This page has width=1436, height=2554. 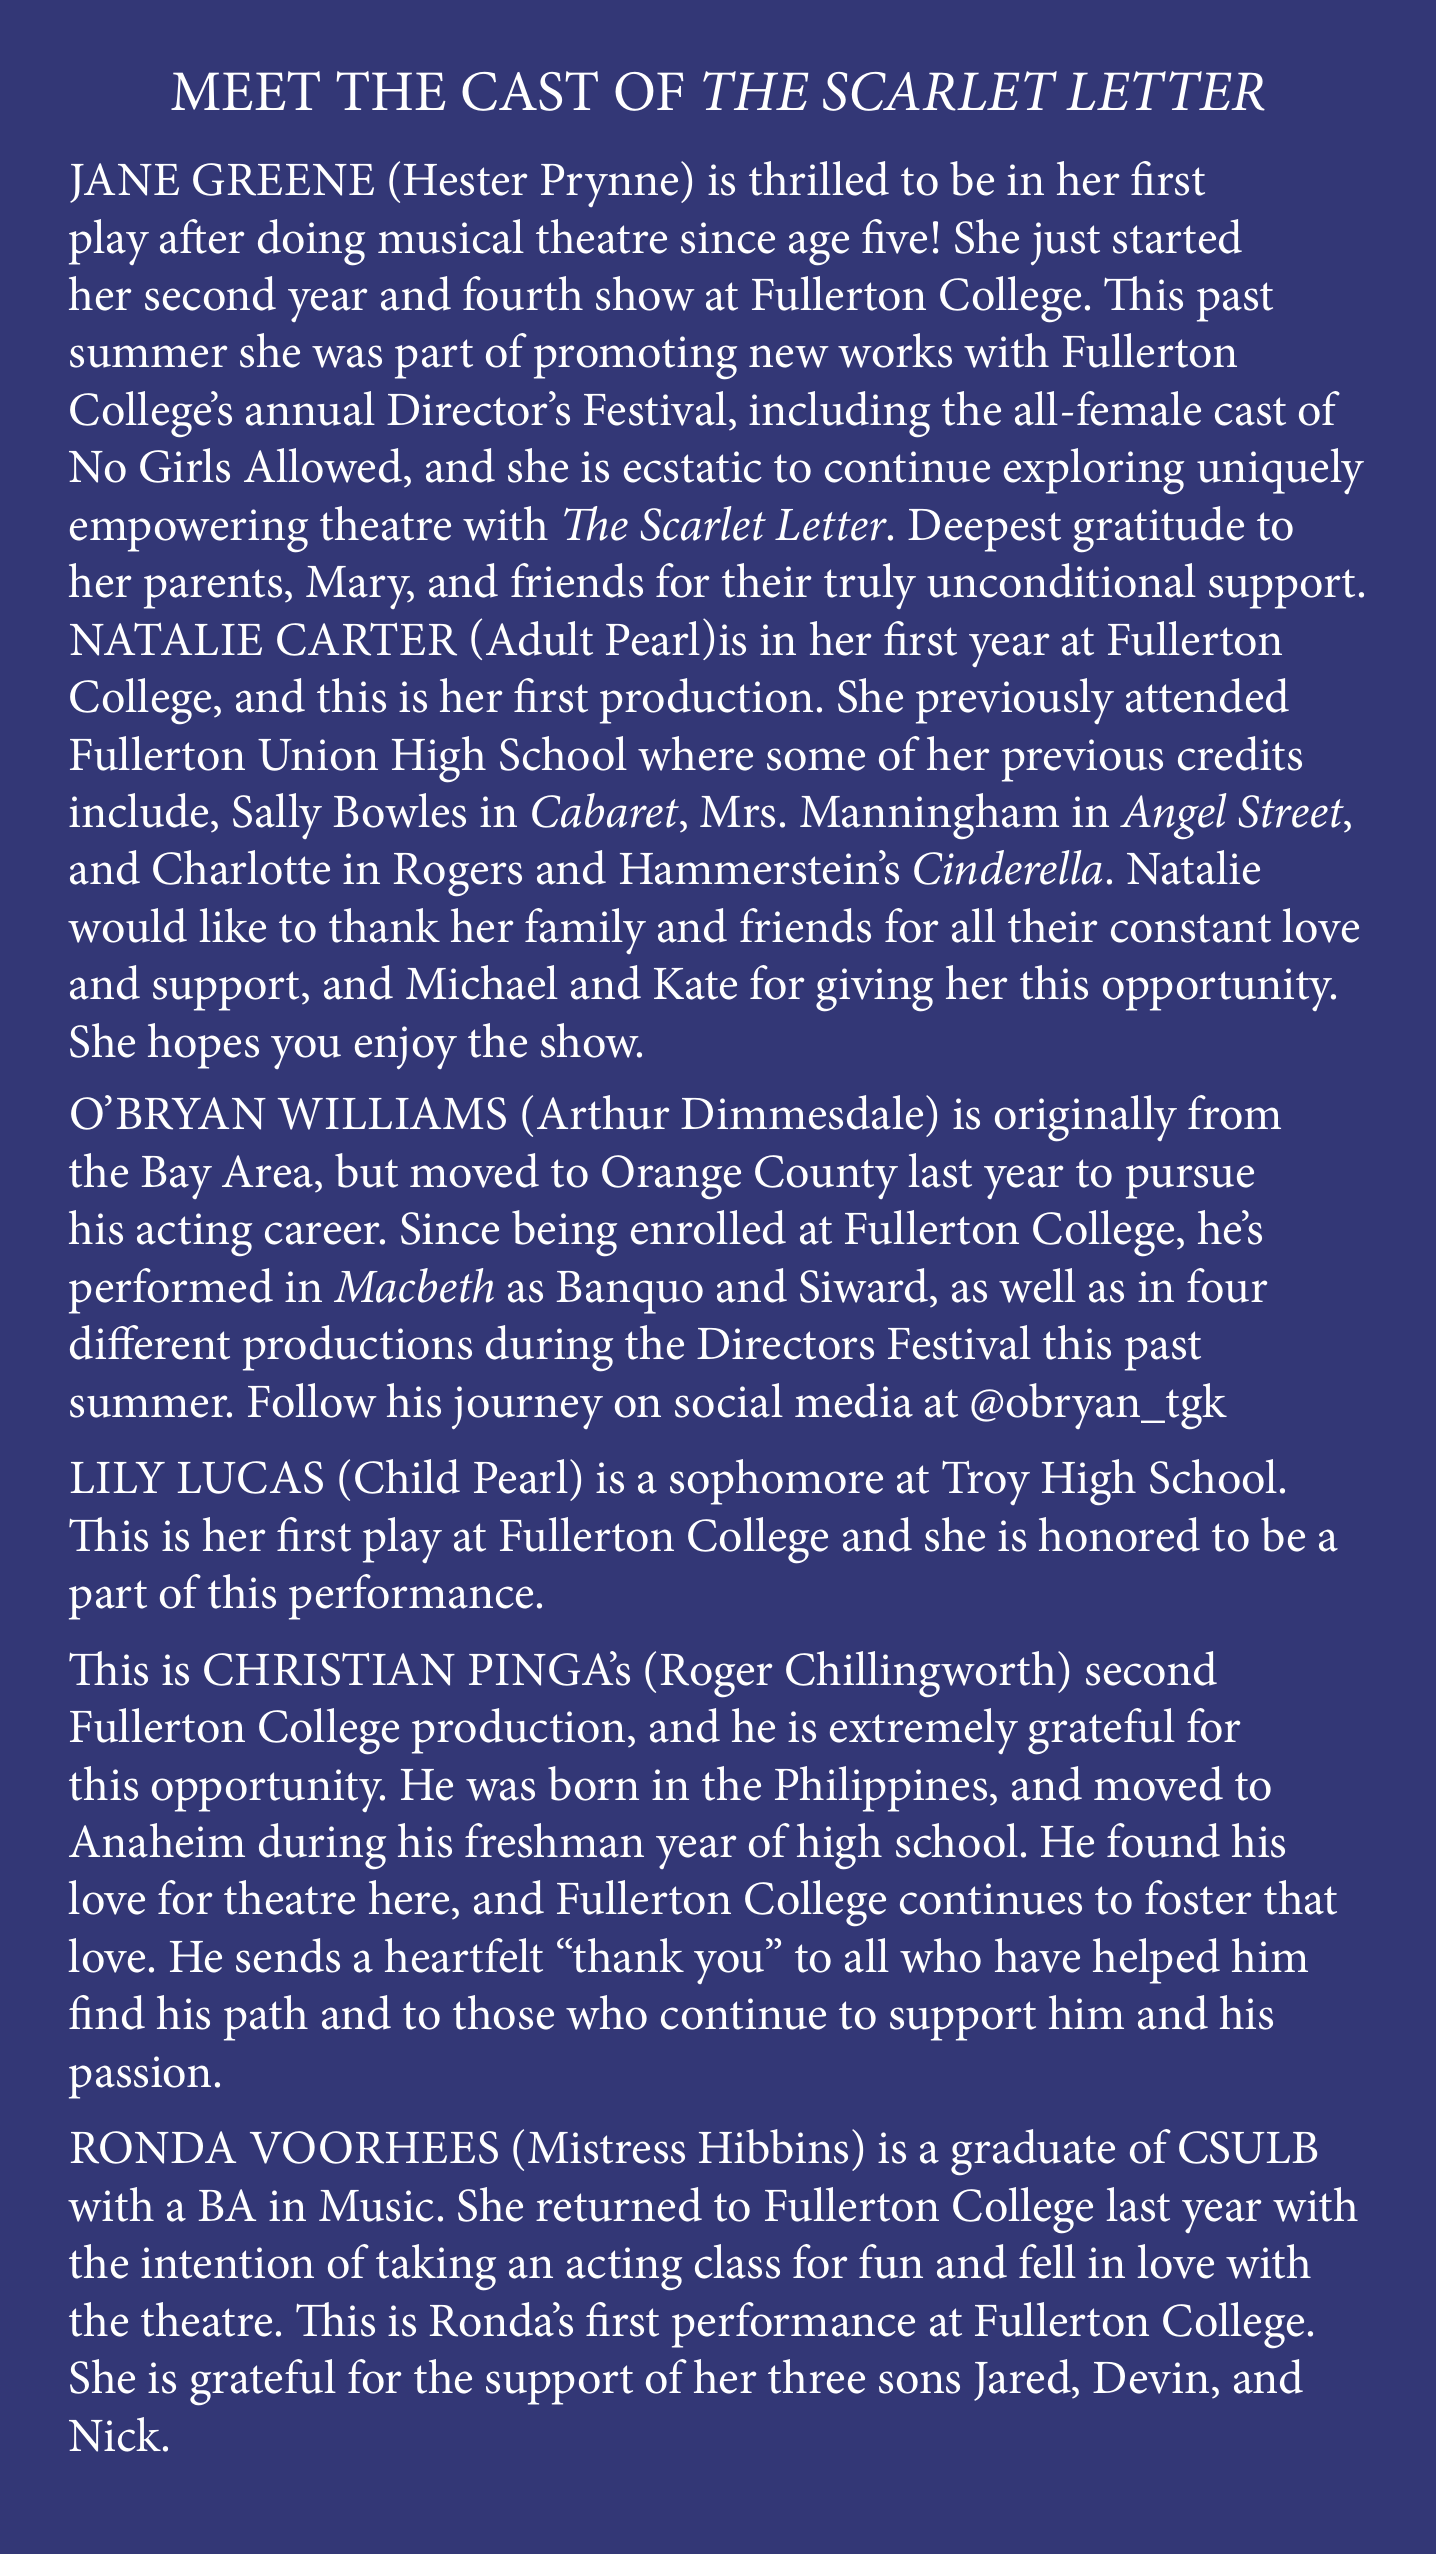 I want to click on Prynne, so click(x=609, y=185).
